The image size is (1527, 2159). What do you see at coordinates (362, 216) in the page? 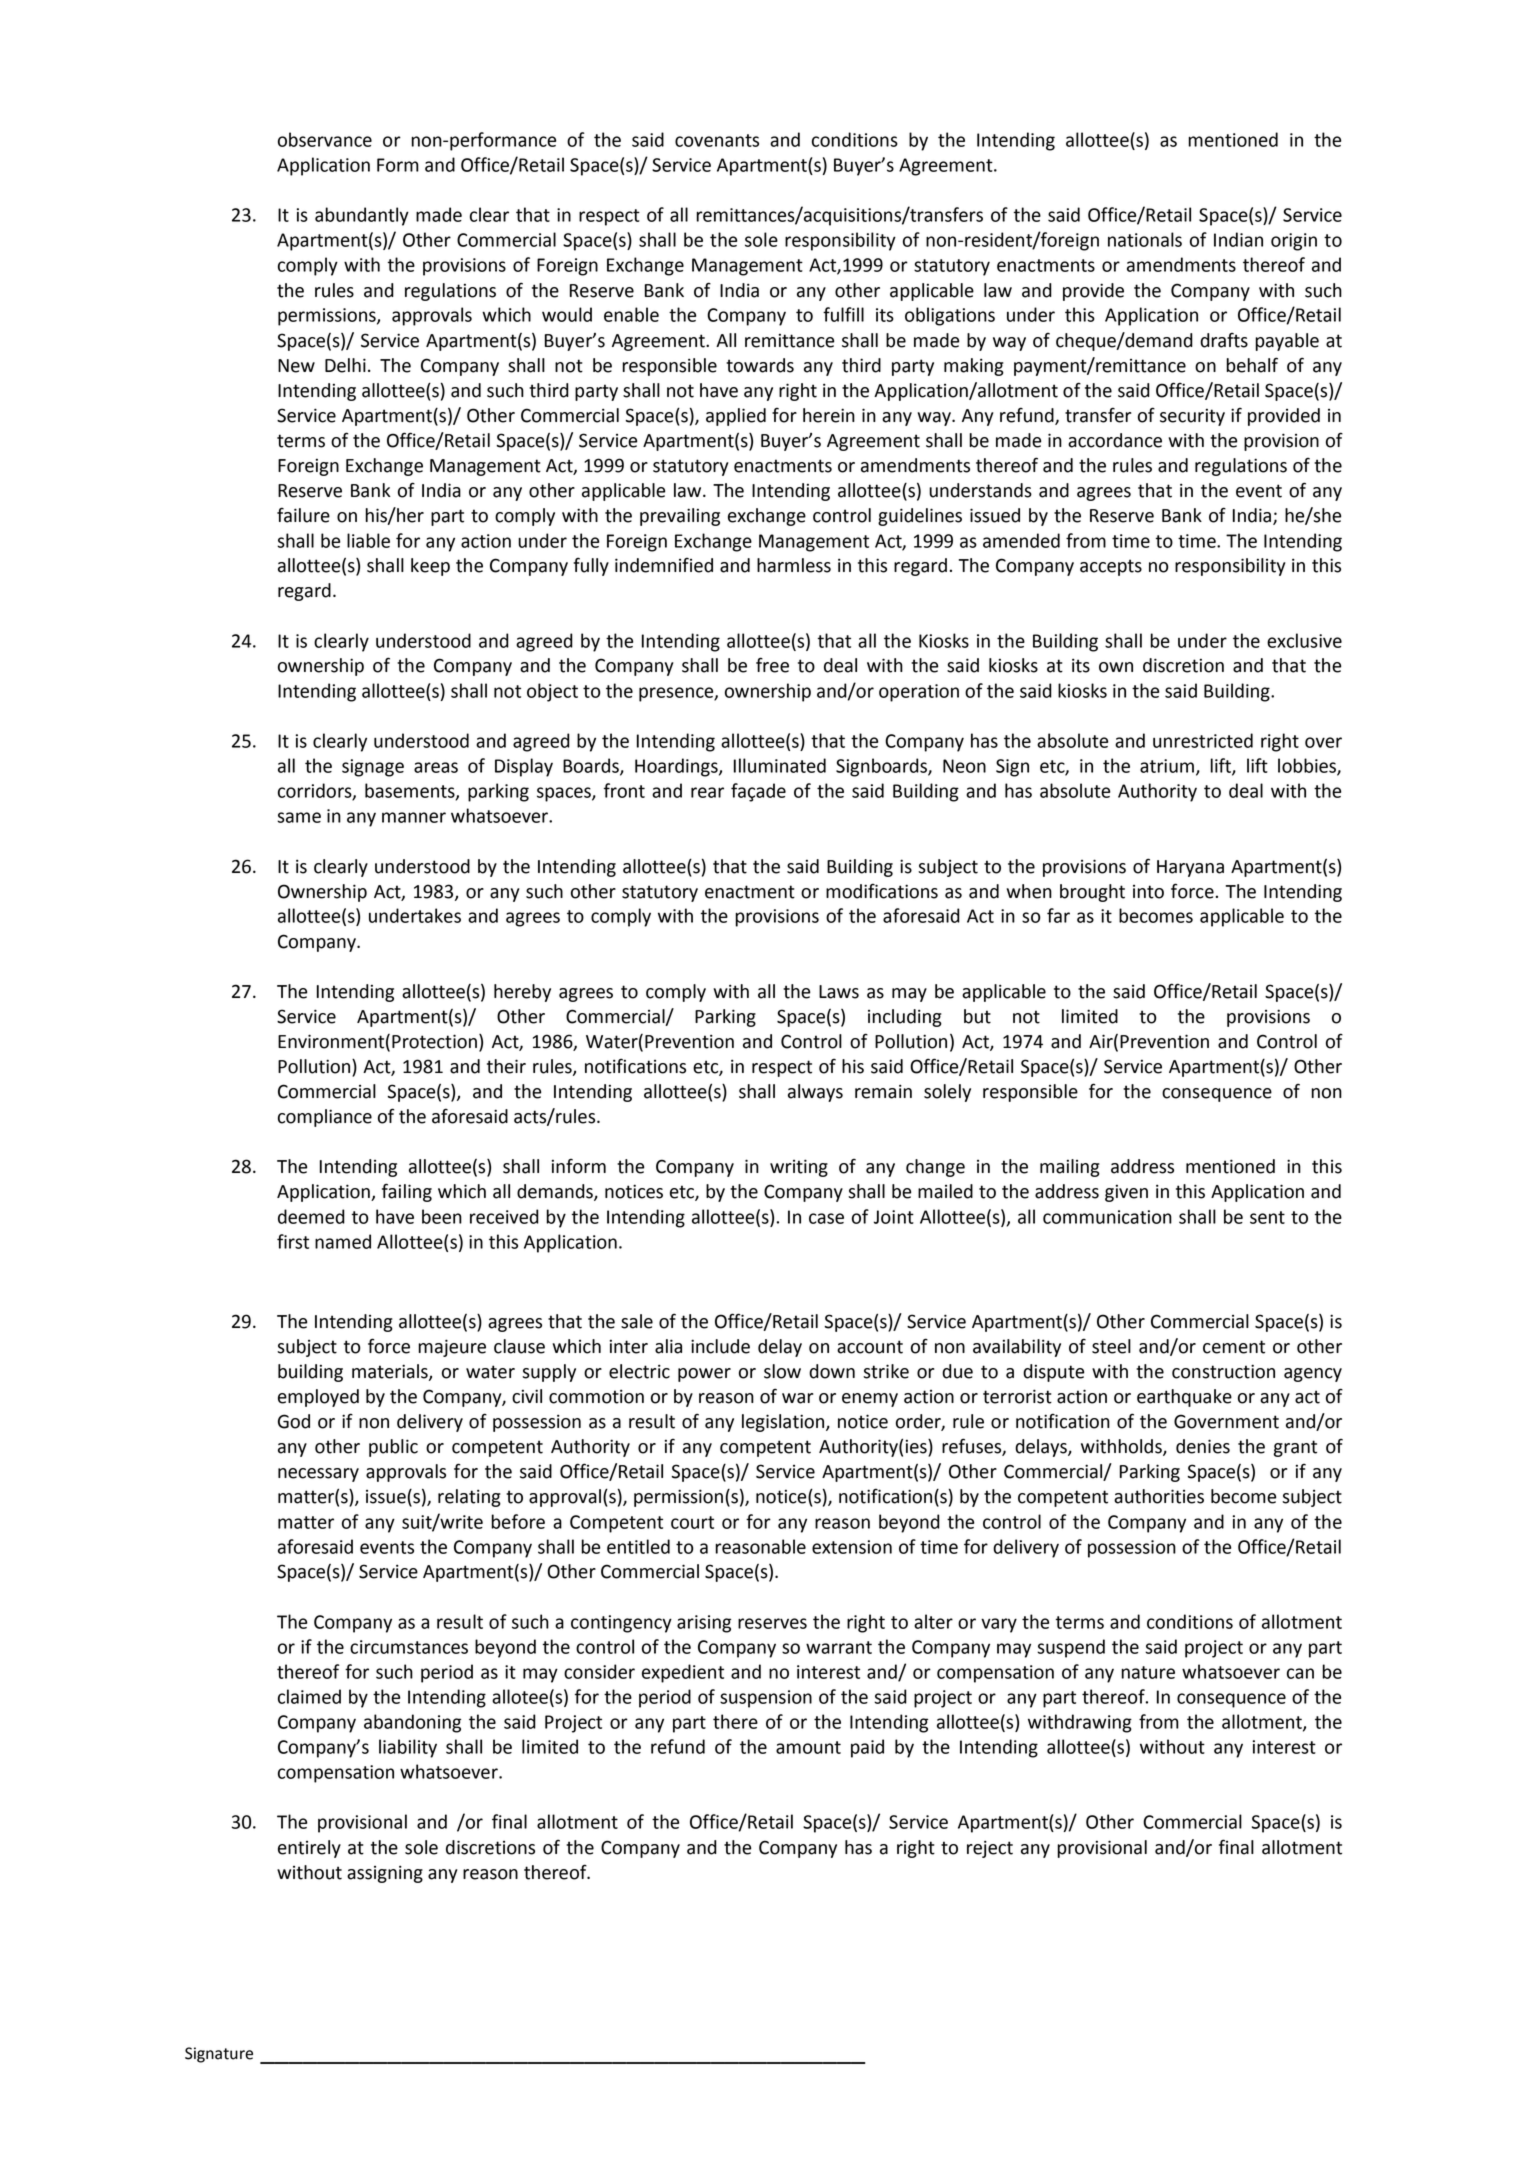
I see `abundantly` at bounding box center [362, 216].
